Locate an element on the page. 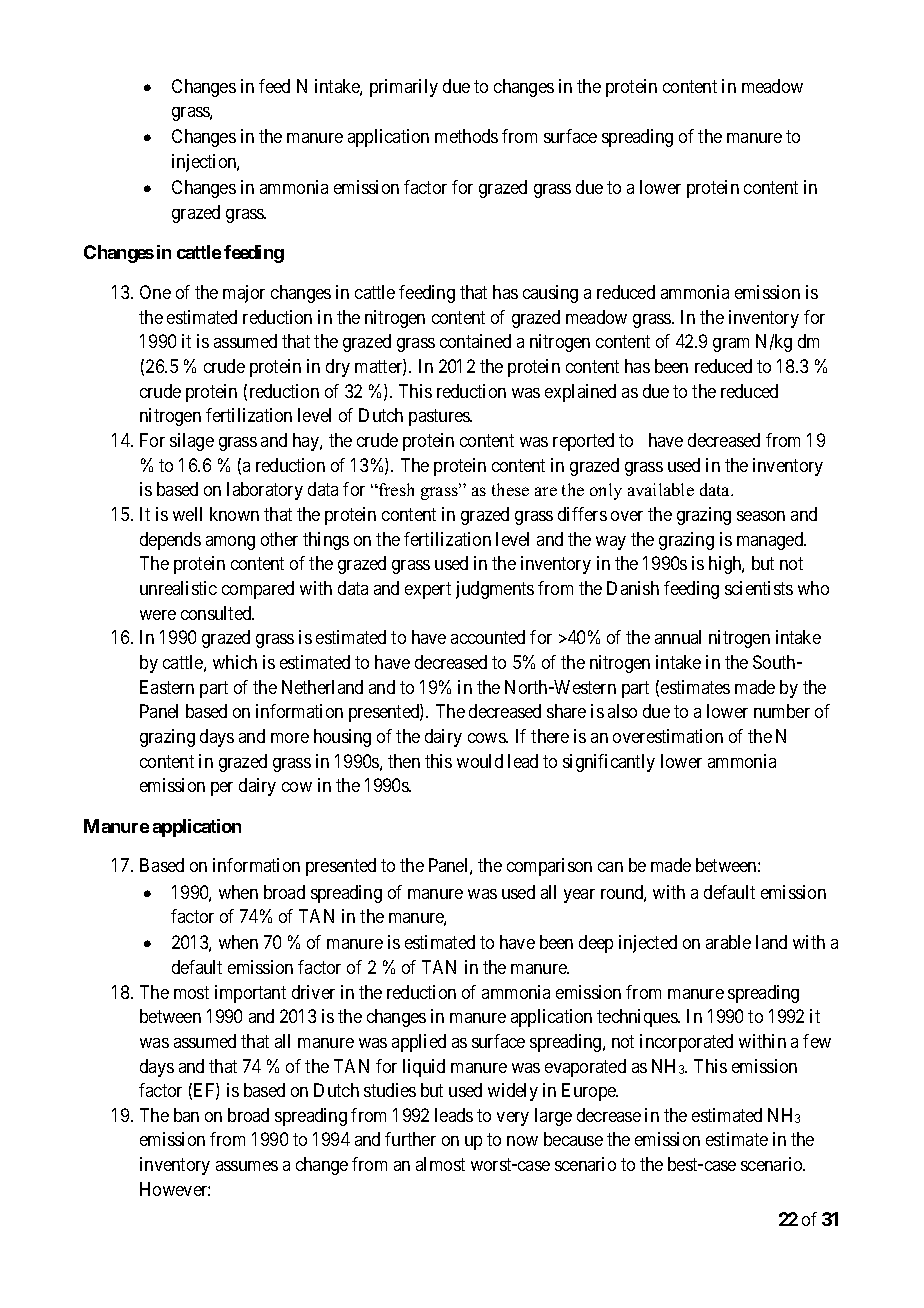 The image size is (924, 1308). consulted is located at coordinates (217, 613).
